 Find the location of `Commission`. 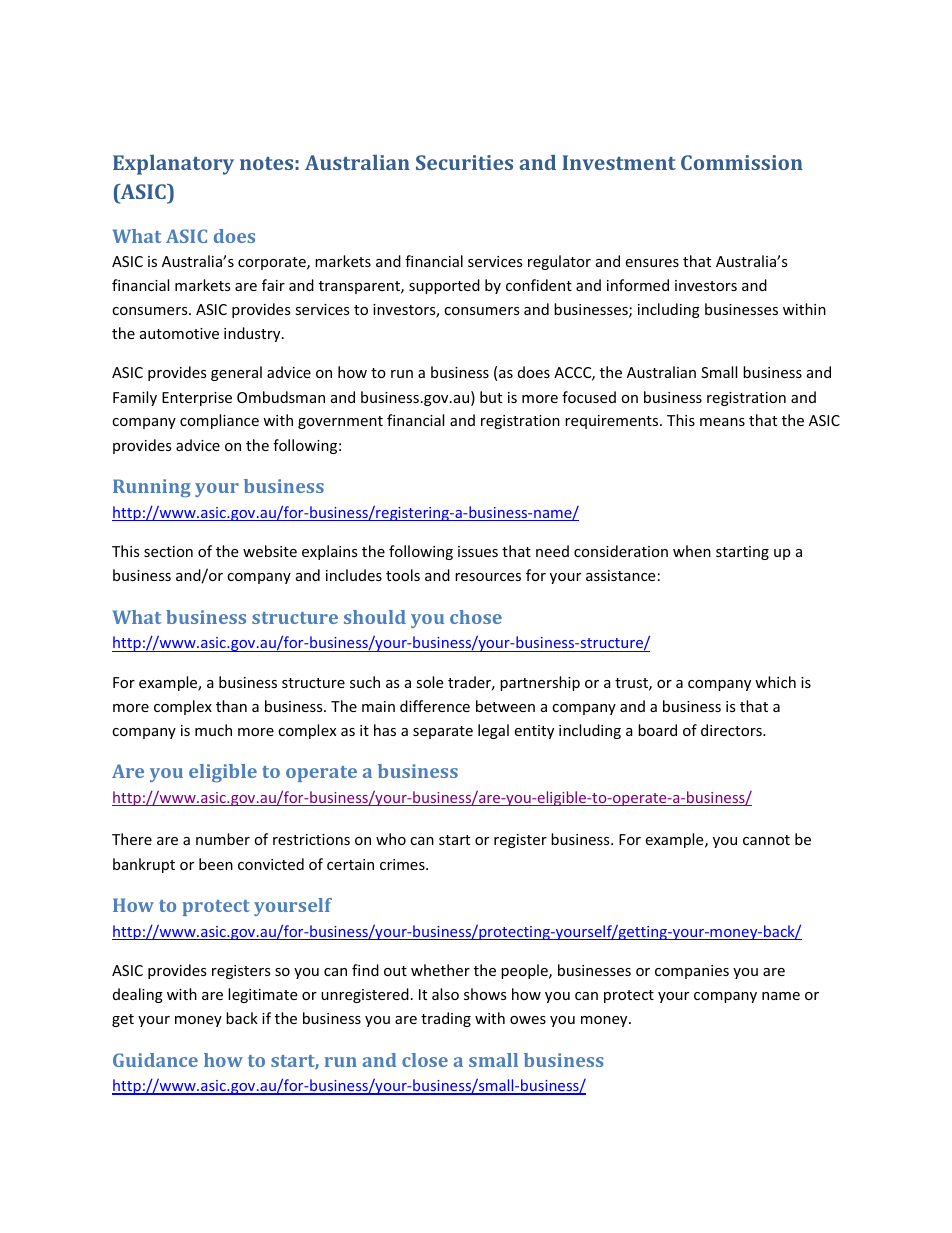

Commission is located at coordinates (742, 162).
